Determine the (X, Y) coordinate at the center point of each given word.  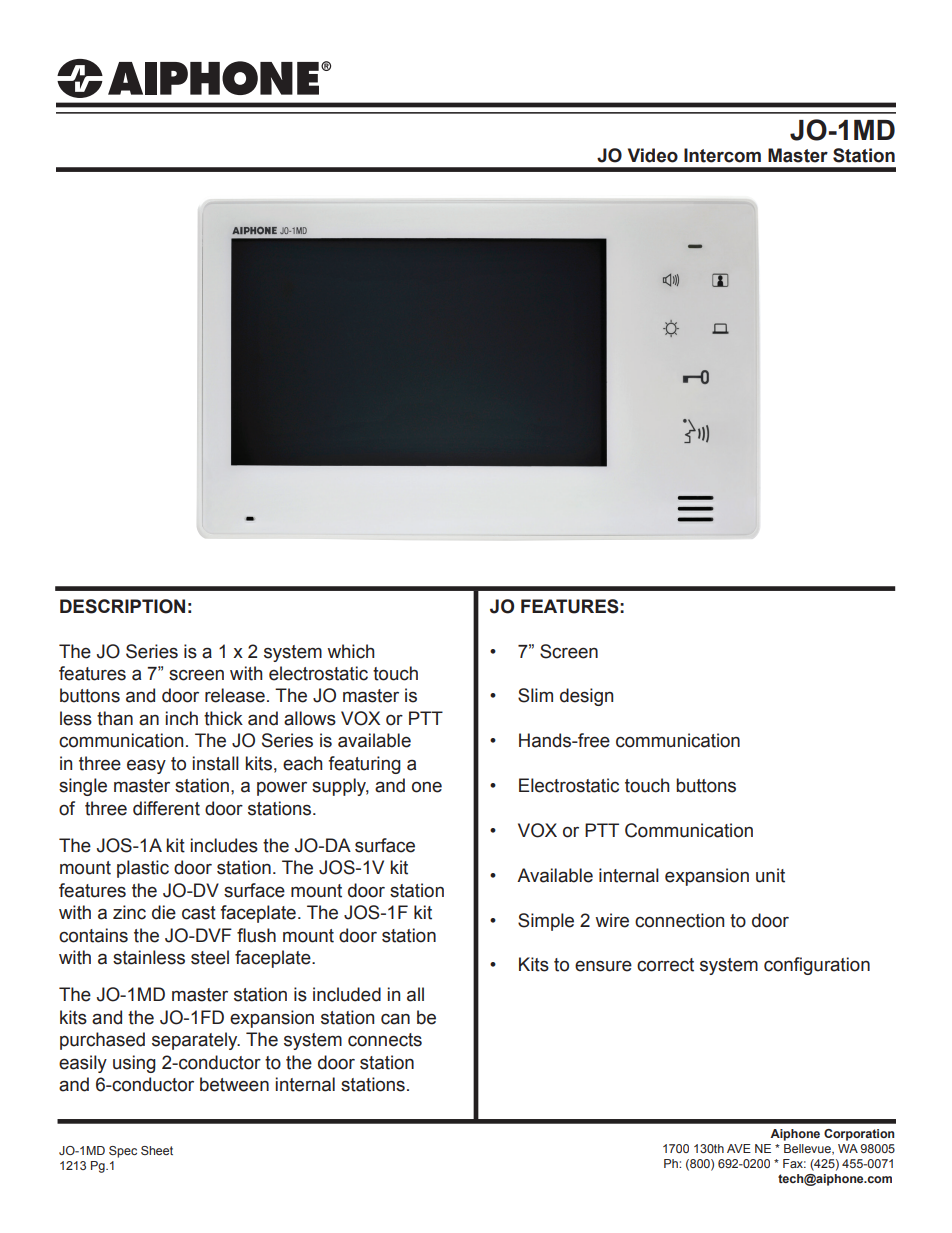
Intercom (722, 155)
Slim (535, 695)
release (235, 695)
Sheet (157, 1150)
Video (653, 155)
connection (679, 920)
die (164, 912)
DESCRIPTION (122, 606)
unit (770, 875)
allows (310, 718)
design (586, 697)
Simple (546, 922)
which (350, 651)
